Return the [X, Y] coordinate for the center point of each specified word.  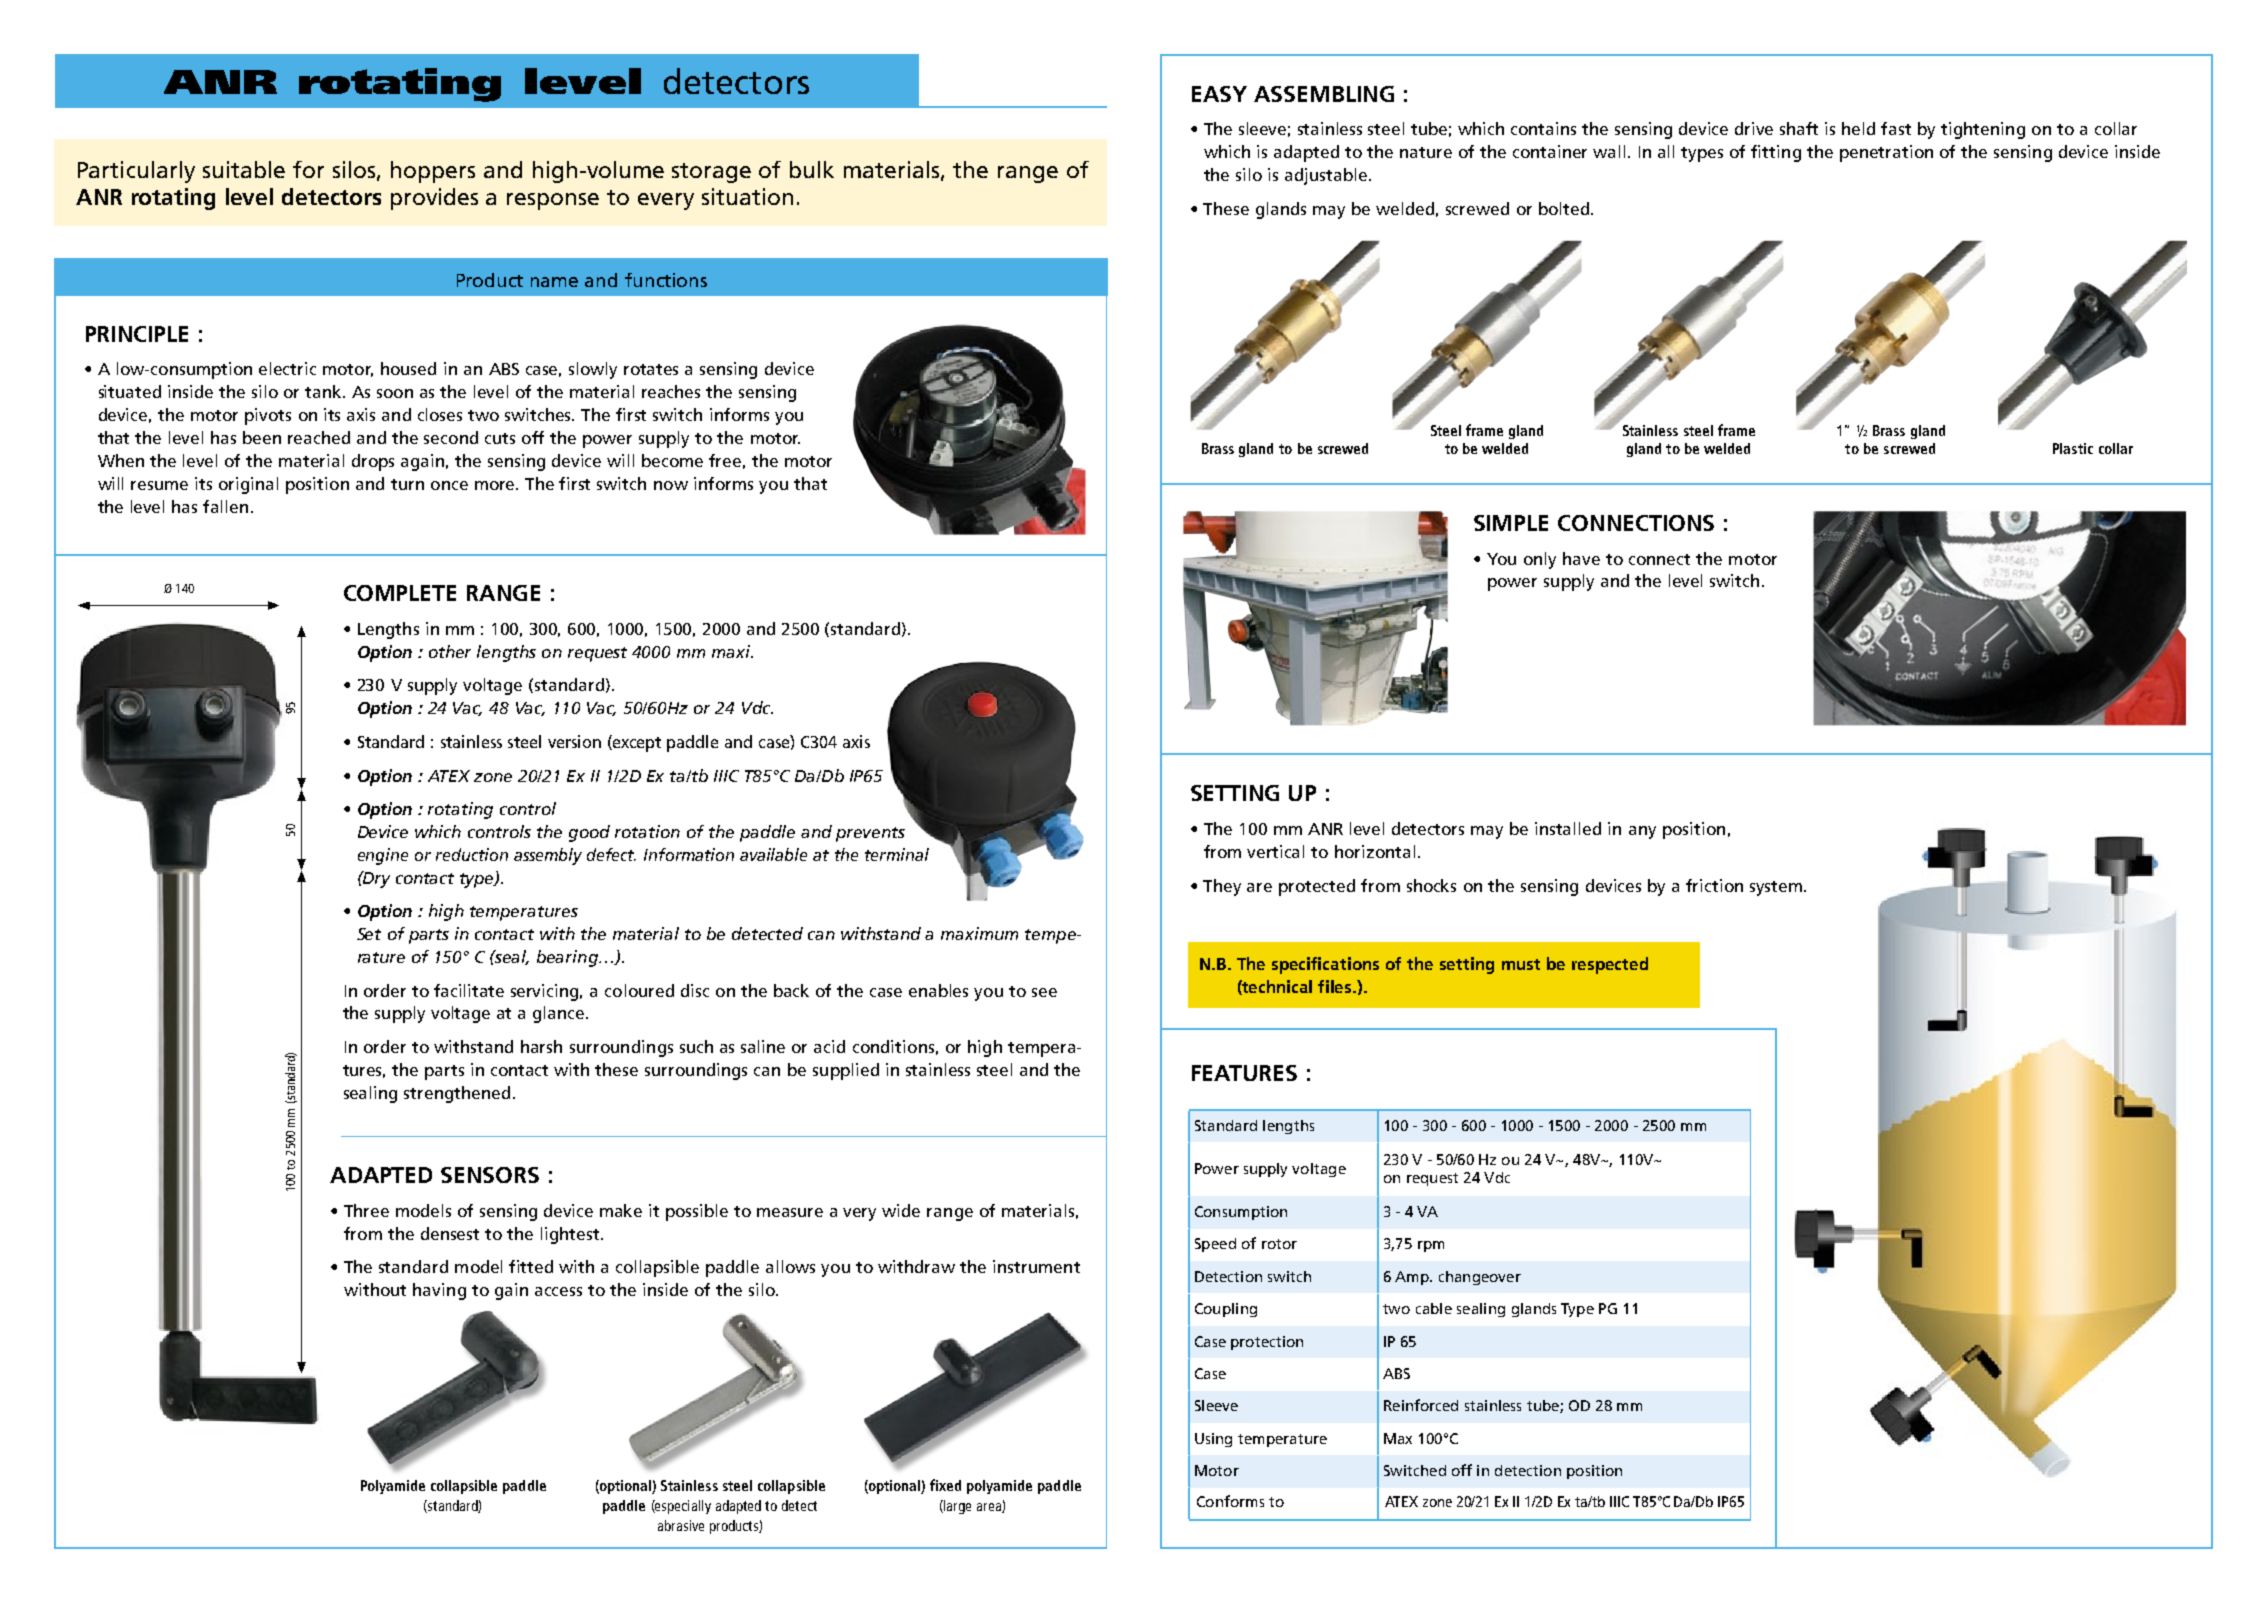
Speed [1215, 1245]
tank [324, 391]
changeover [1480, 1278]
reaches [671, 391]
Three [366, 1210]
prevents [870, 834]
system [1776, 888]
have [1581, 558]
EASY [1219, 94]
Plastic [2073, 448]
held [1858, 128]
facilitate [469, 990]
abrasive [681, 1525]
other [450, 651]
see [1044, 992]
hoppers [433, 172]
